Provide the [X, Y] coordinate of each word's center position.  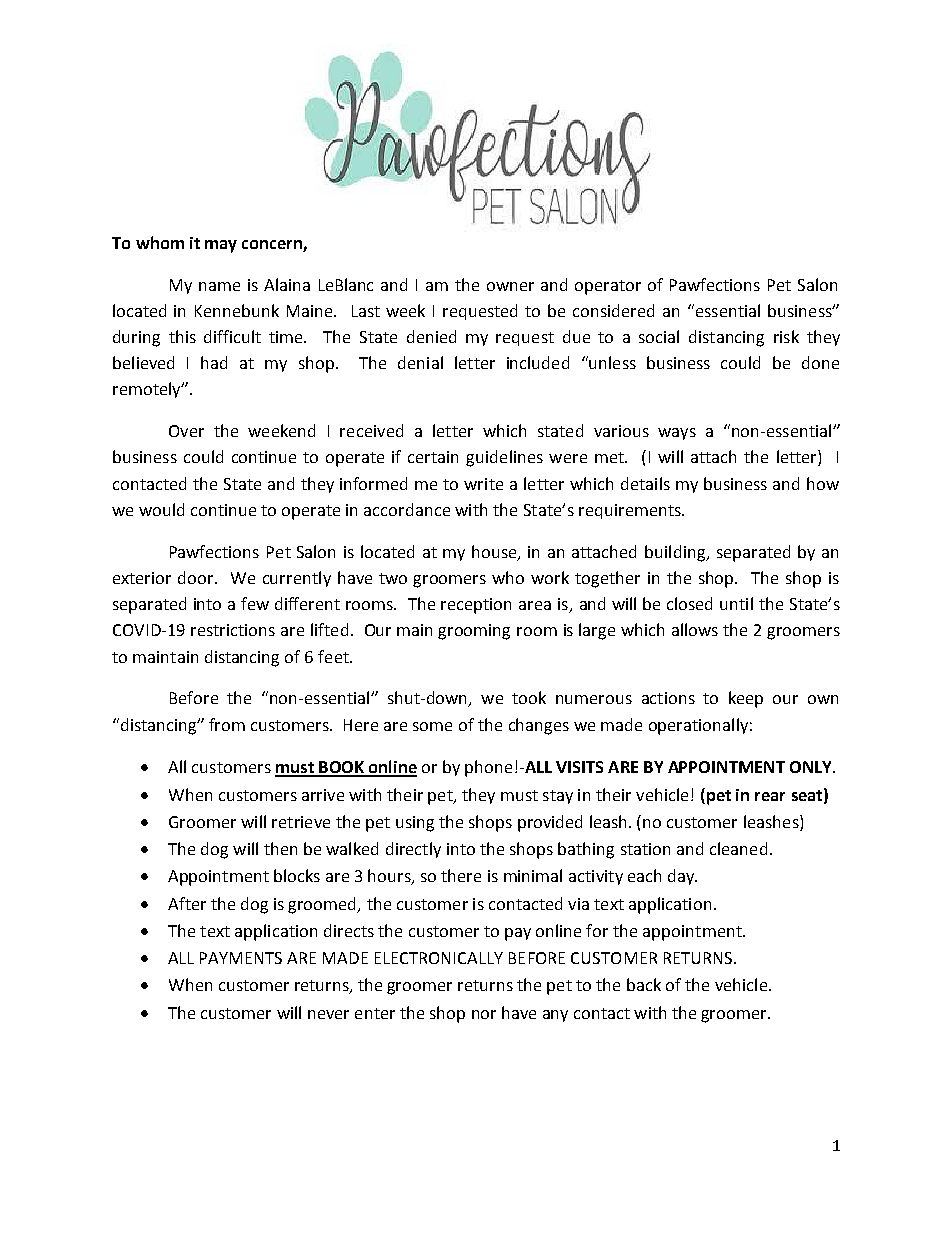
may [221, 246]
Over [186, 431]
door [197, 577]
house [495, 552]
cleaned [738, 848]
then [280, 848]
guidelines [504, 458]
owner [510, 286]
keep [746, 699]
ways [677, 434]
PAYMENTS [241, 958]
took [529, 697]
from [227, 724]
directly [413, 850]
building [676, 553]
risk [786, 336]
